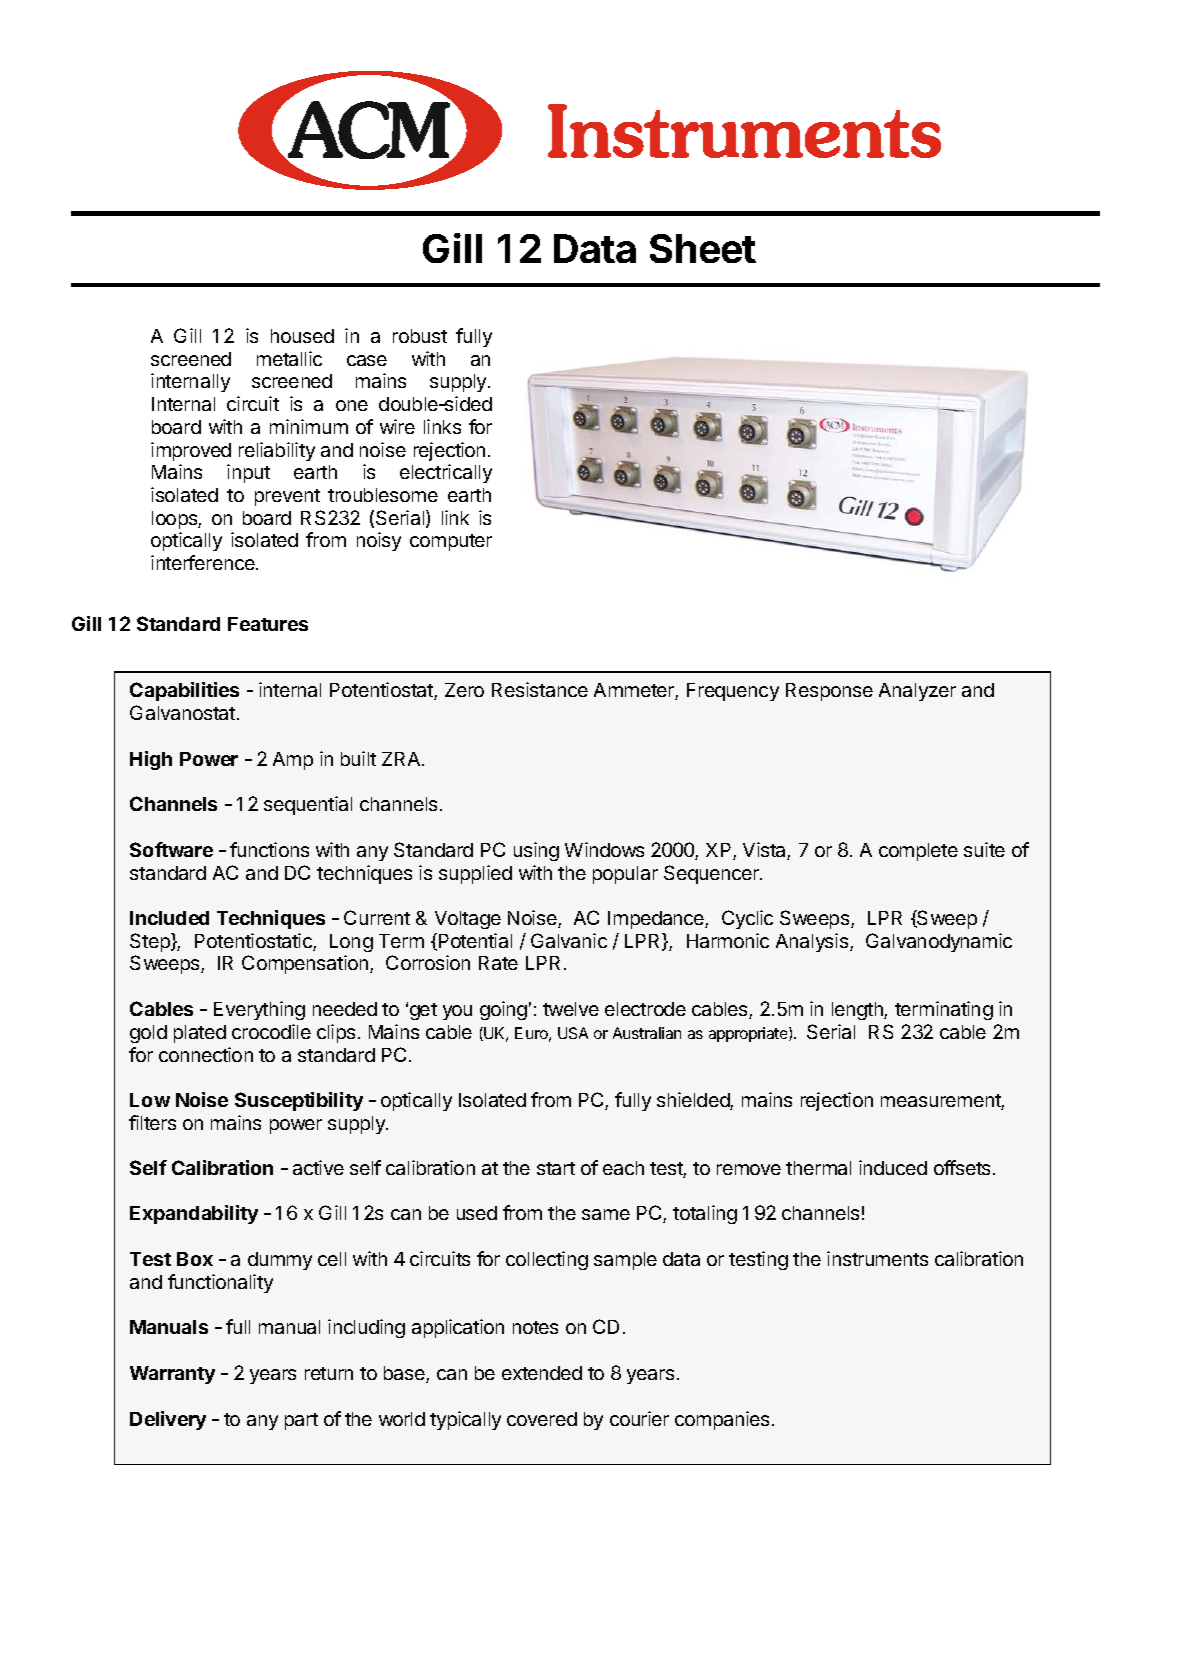 The width and height of the screenshot is (1177, 1665). I want to click on extended, so click(542, 1373).
